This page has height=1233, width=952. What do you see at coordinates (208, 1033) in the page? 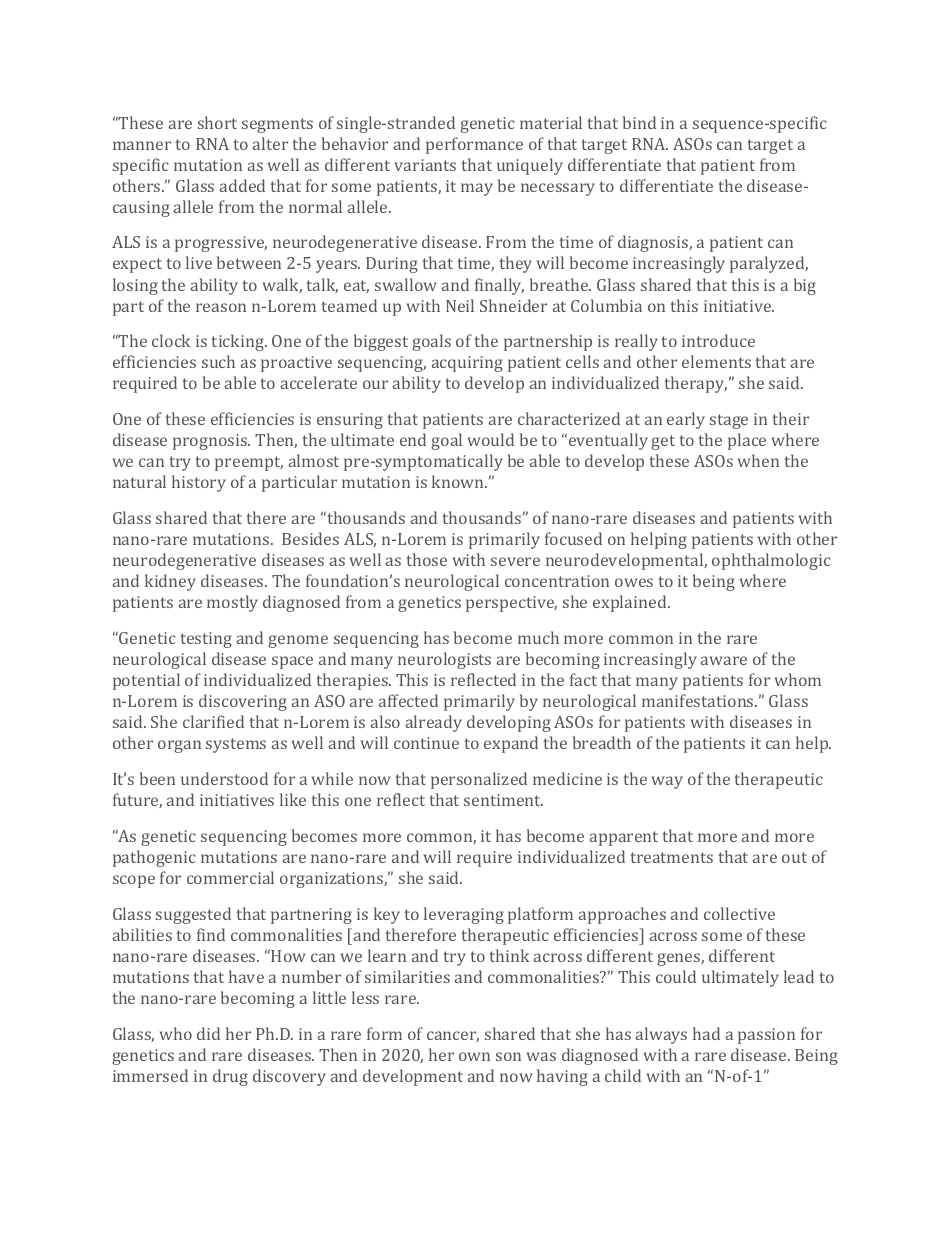
I see `did` at bounding box center [208, 1033].
